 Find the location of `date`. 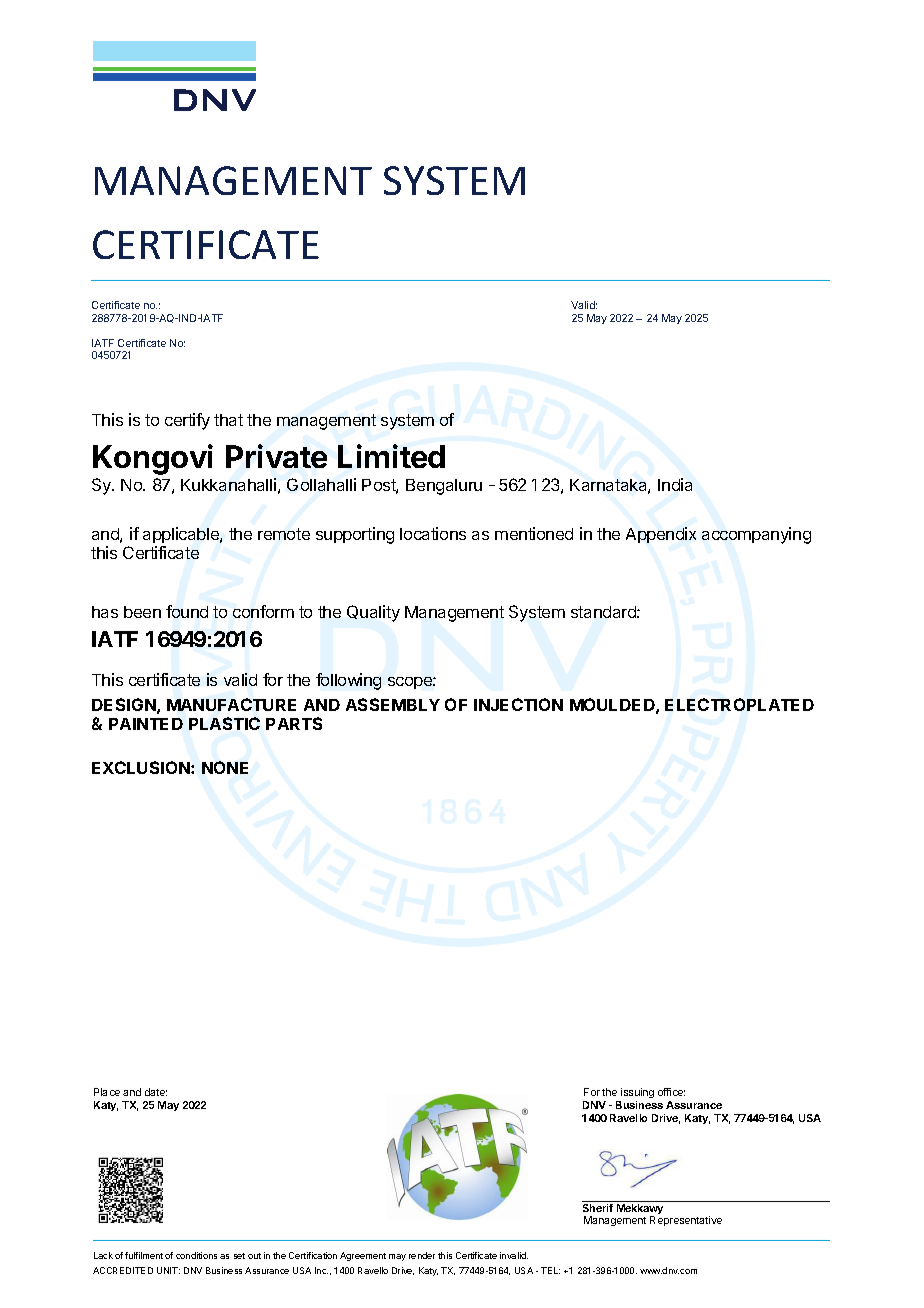

date is located at coordinates (156, 1092).
